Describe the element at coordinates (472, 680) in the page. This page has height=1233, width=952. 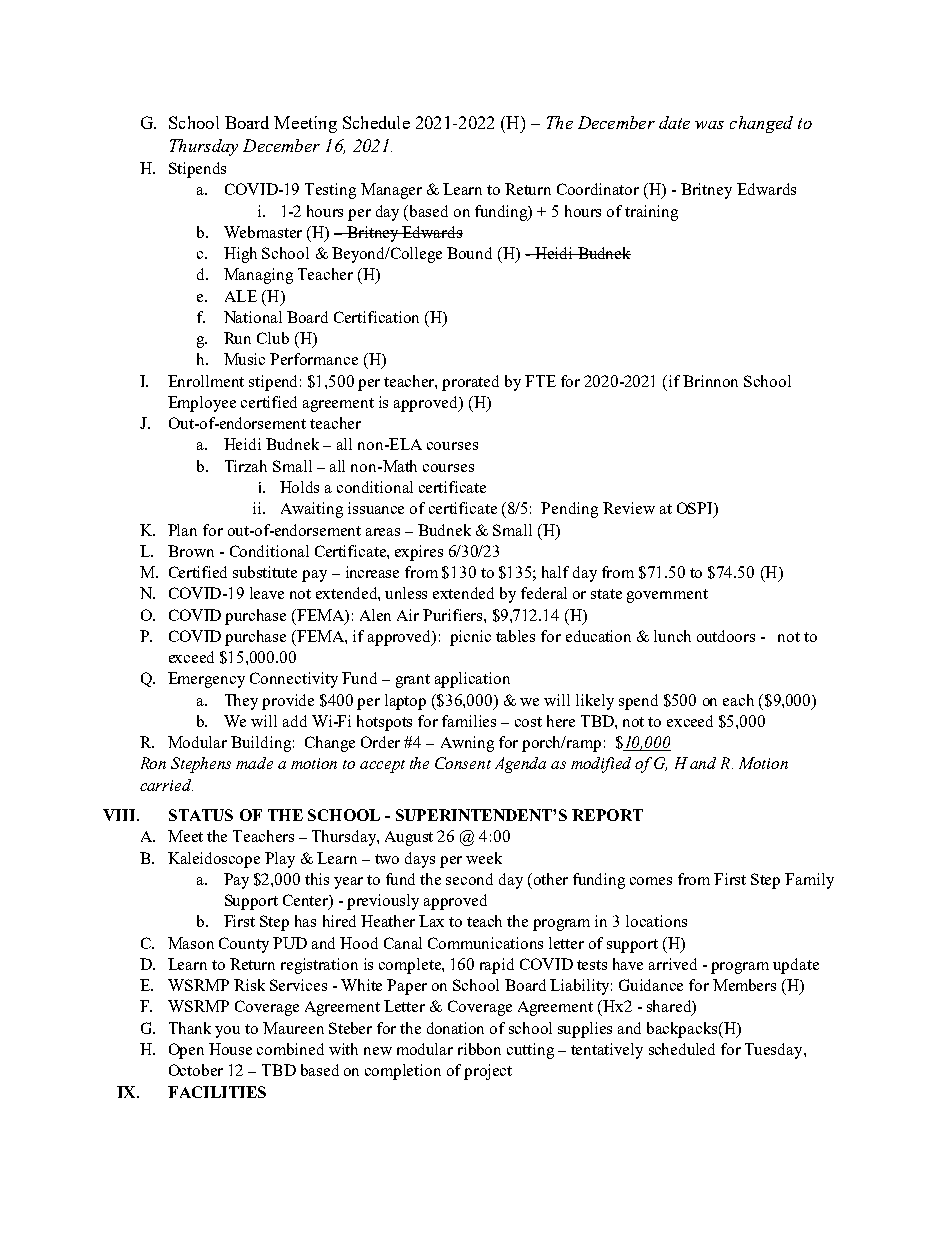
I see `application` at that location.
